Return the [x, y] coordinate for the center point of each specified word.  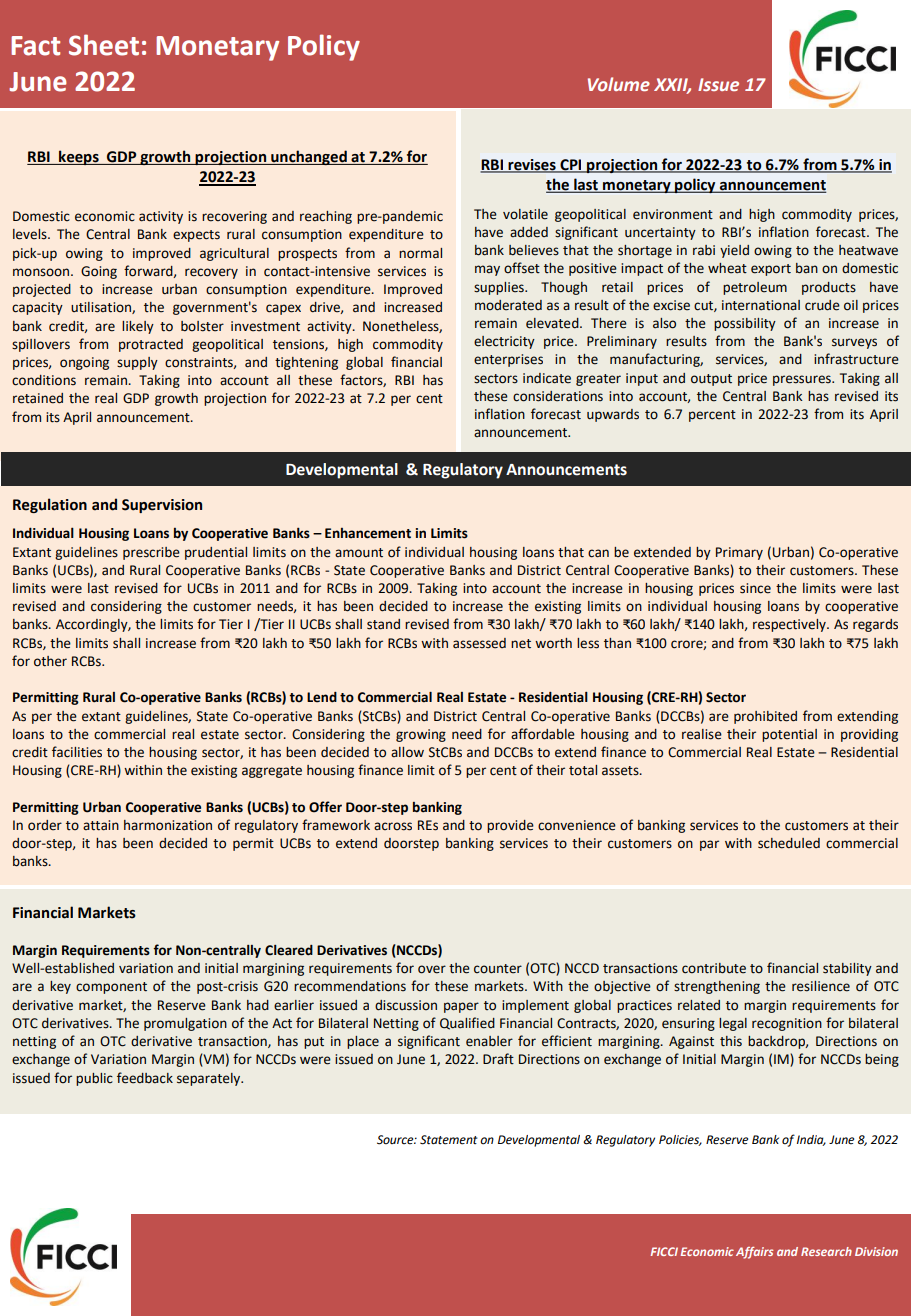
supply [137, 363]
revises [532, 165]
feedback [145, 1078]
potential [789, 735]
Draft [498, 1058]
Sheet [104, 45]
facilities [77, 752]
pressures [803, 380]
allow [407, 752]
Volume [619, 84]
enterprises [508, 360]
